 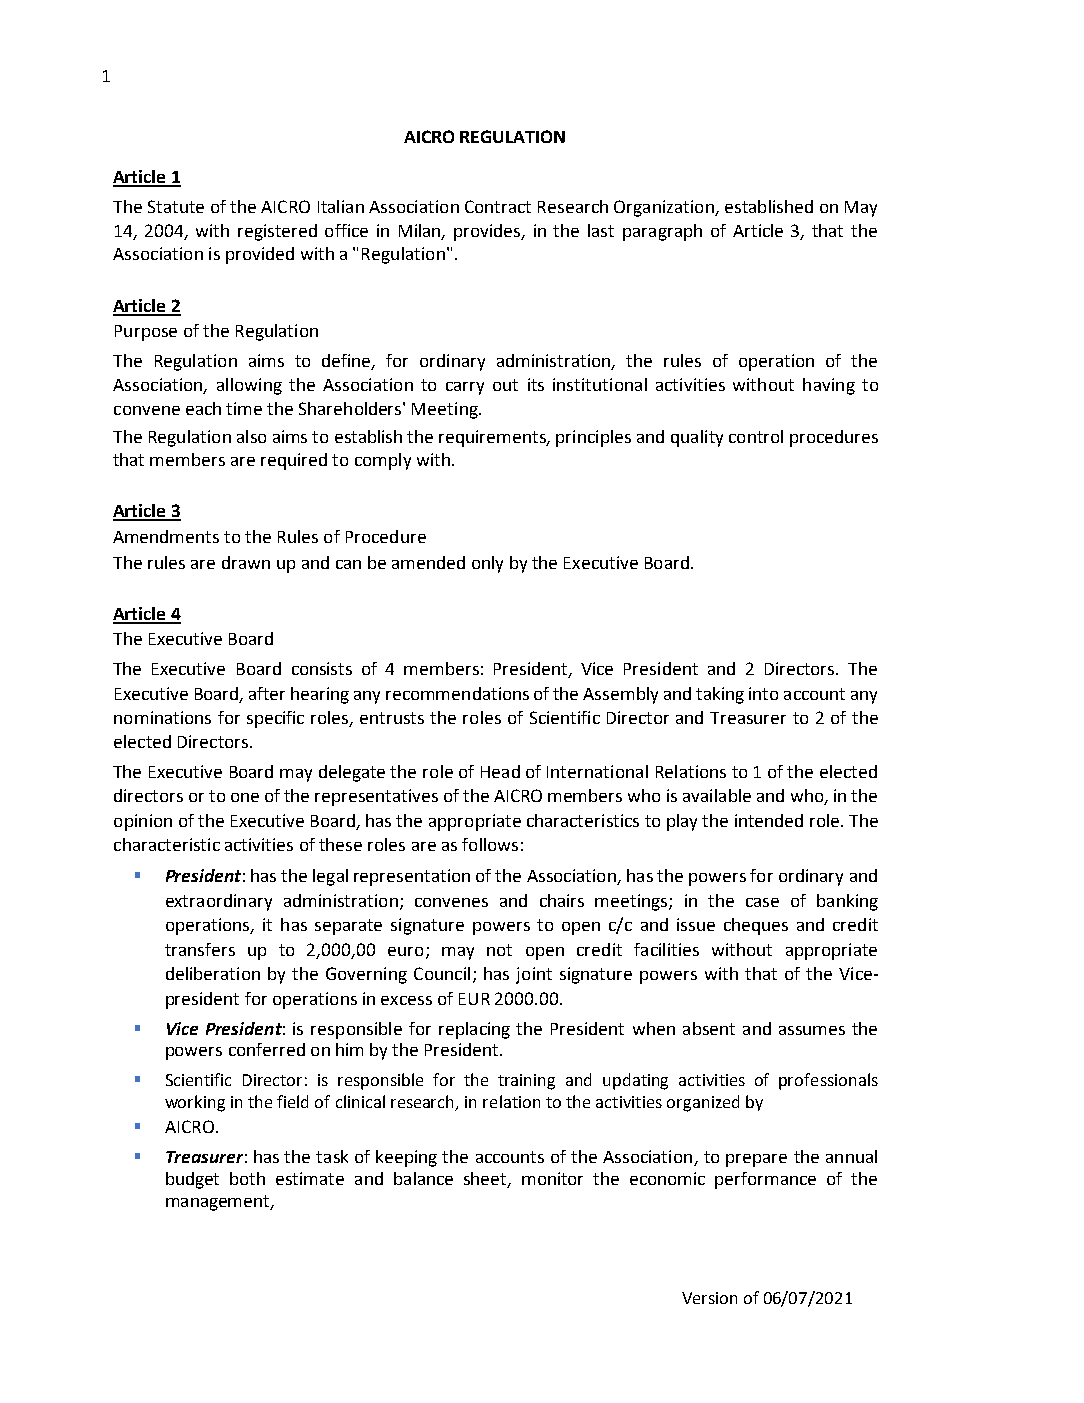 I want to click on provided, so click(x=260, y=255).
